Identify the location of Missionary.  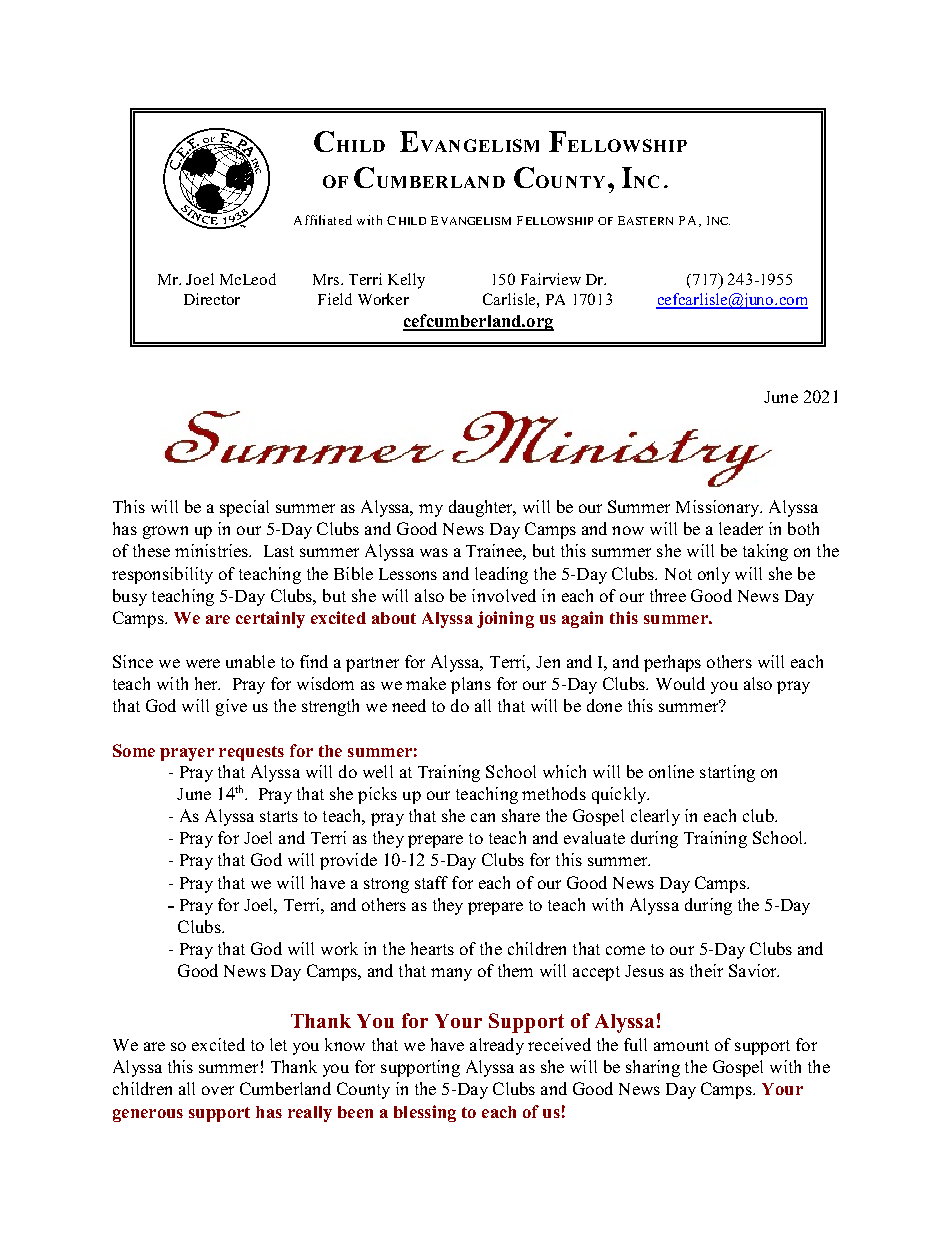
(719, 508).
